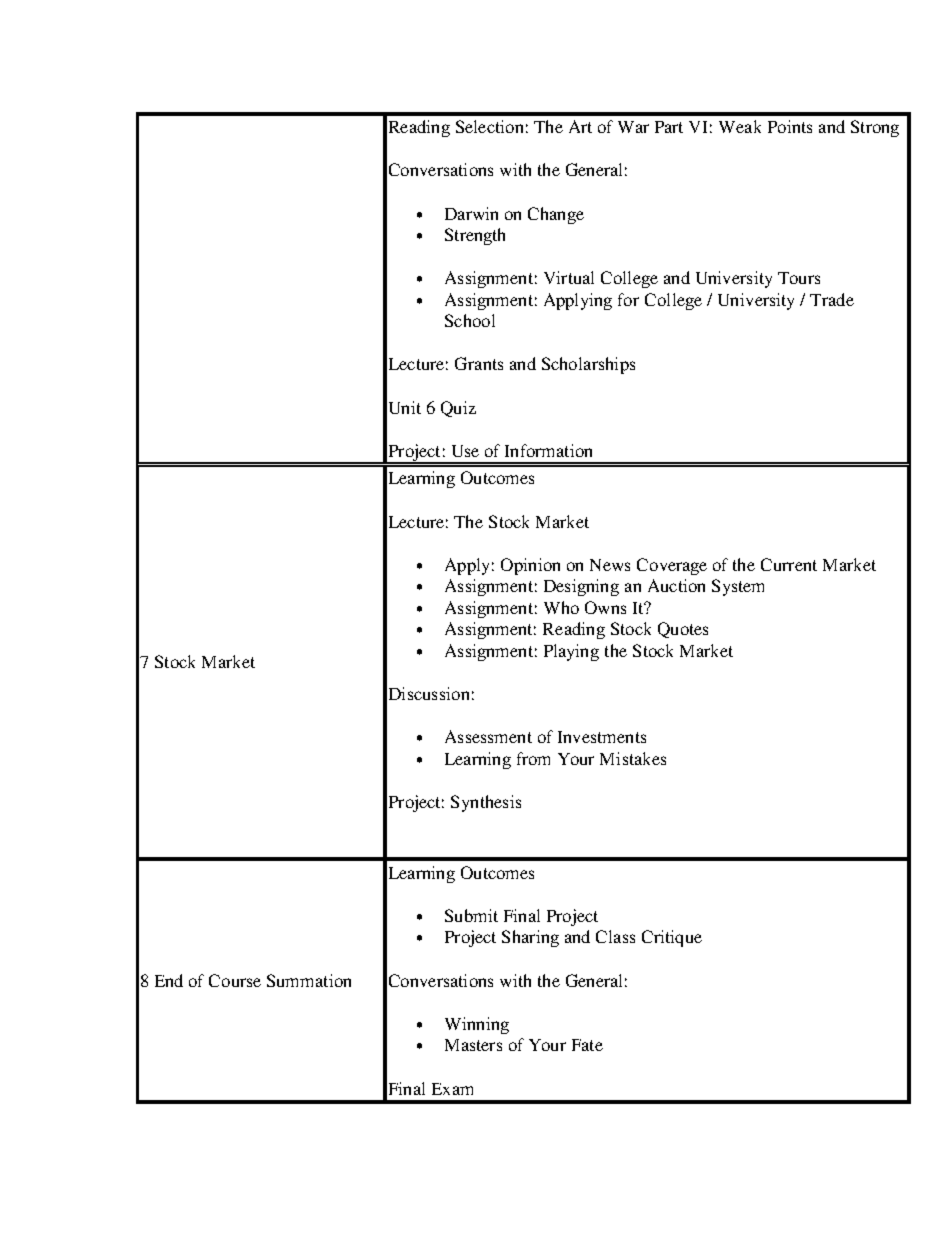 The image size is (952, 1233). What do you see at coordinates (790, 126) in the screenshot?
I see `Points` at bounding box center [790, 126].
